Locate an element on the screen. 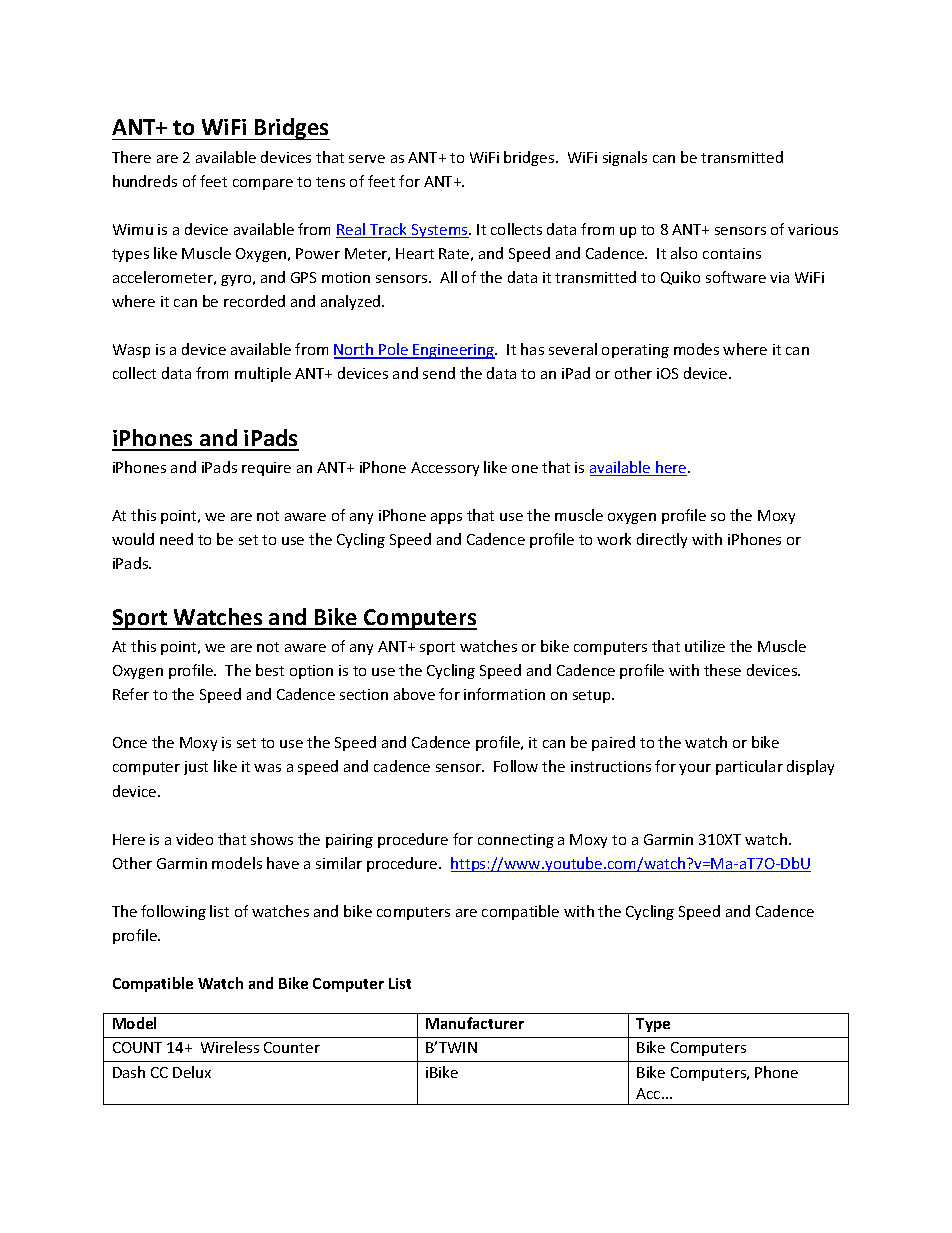  particular is located at coordinates (749, 767).
